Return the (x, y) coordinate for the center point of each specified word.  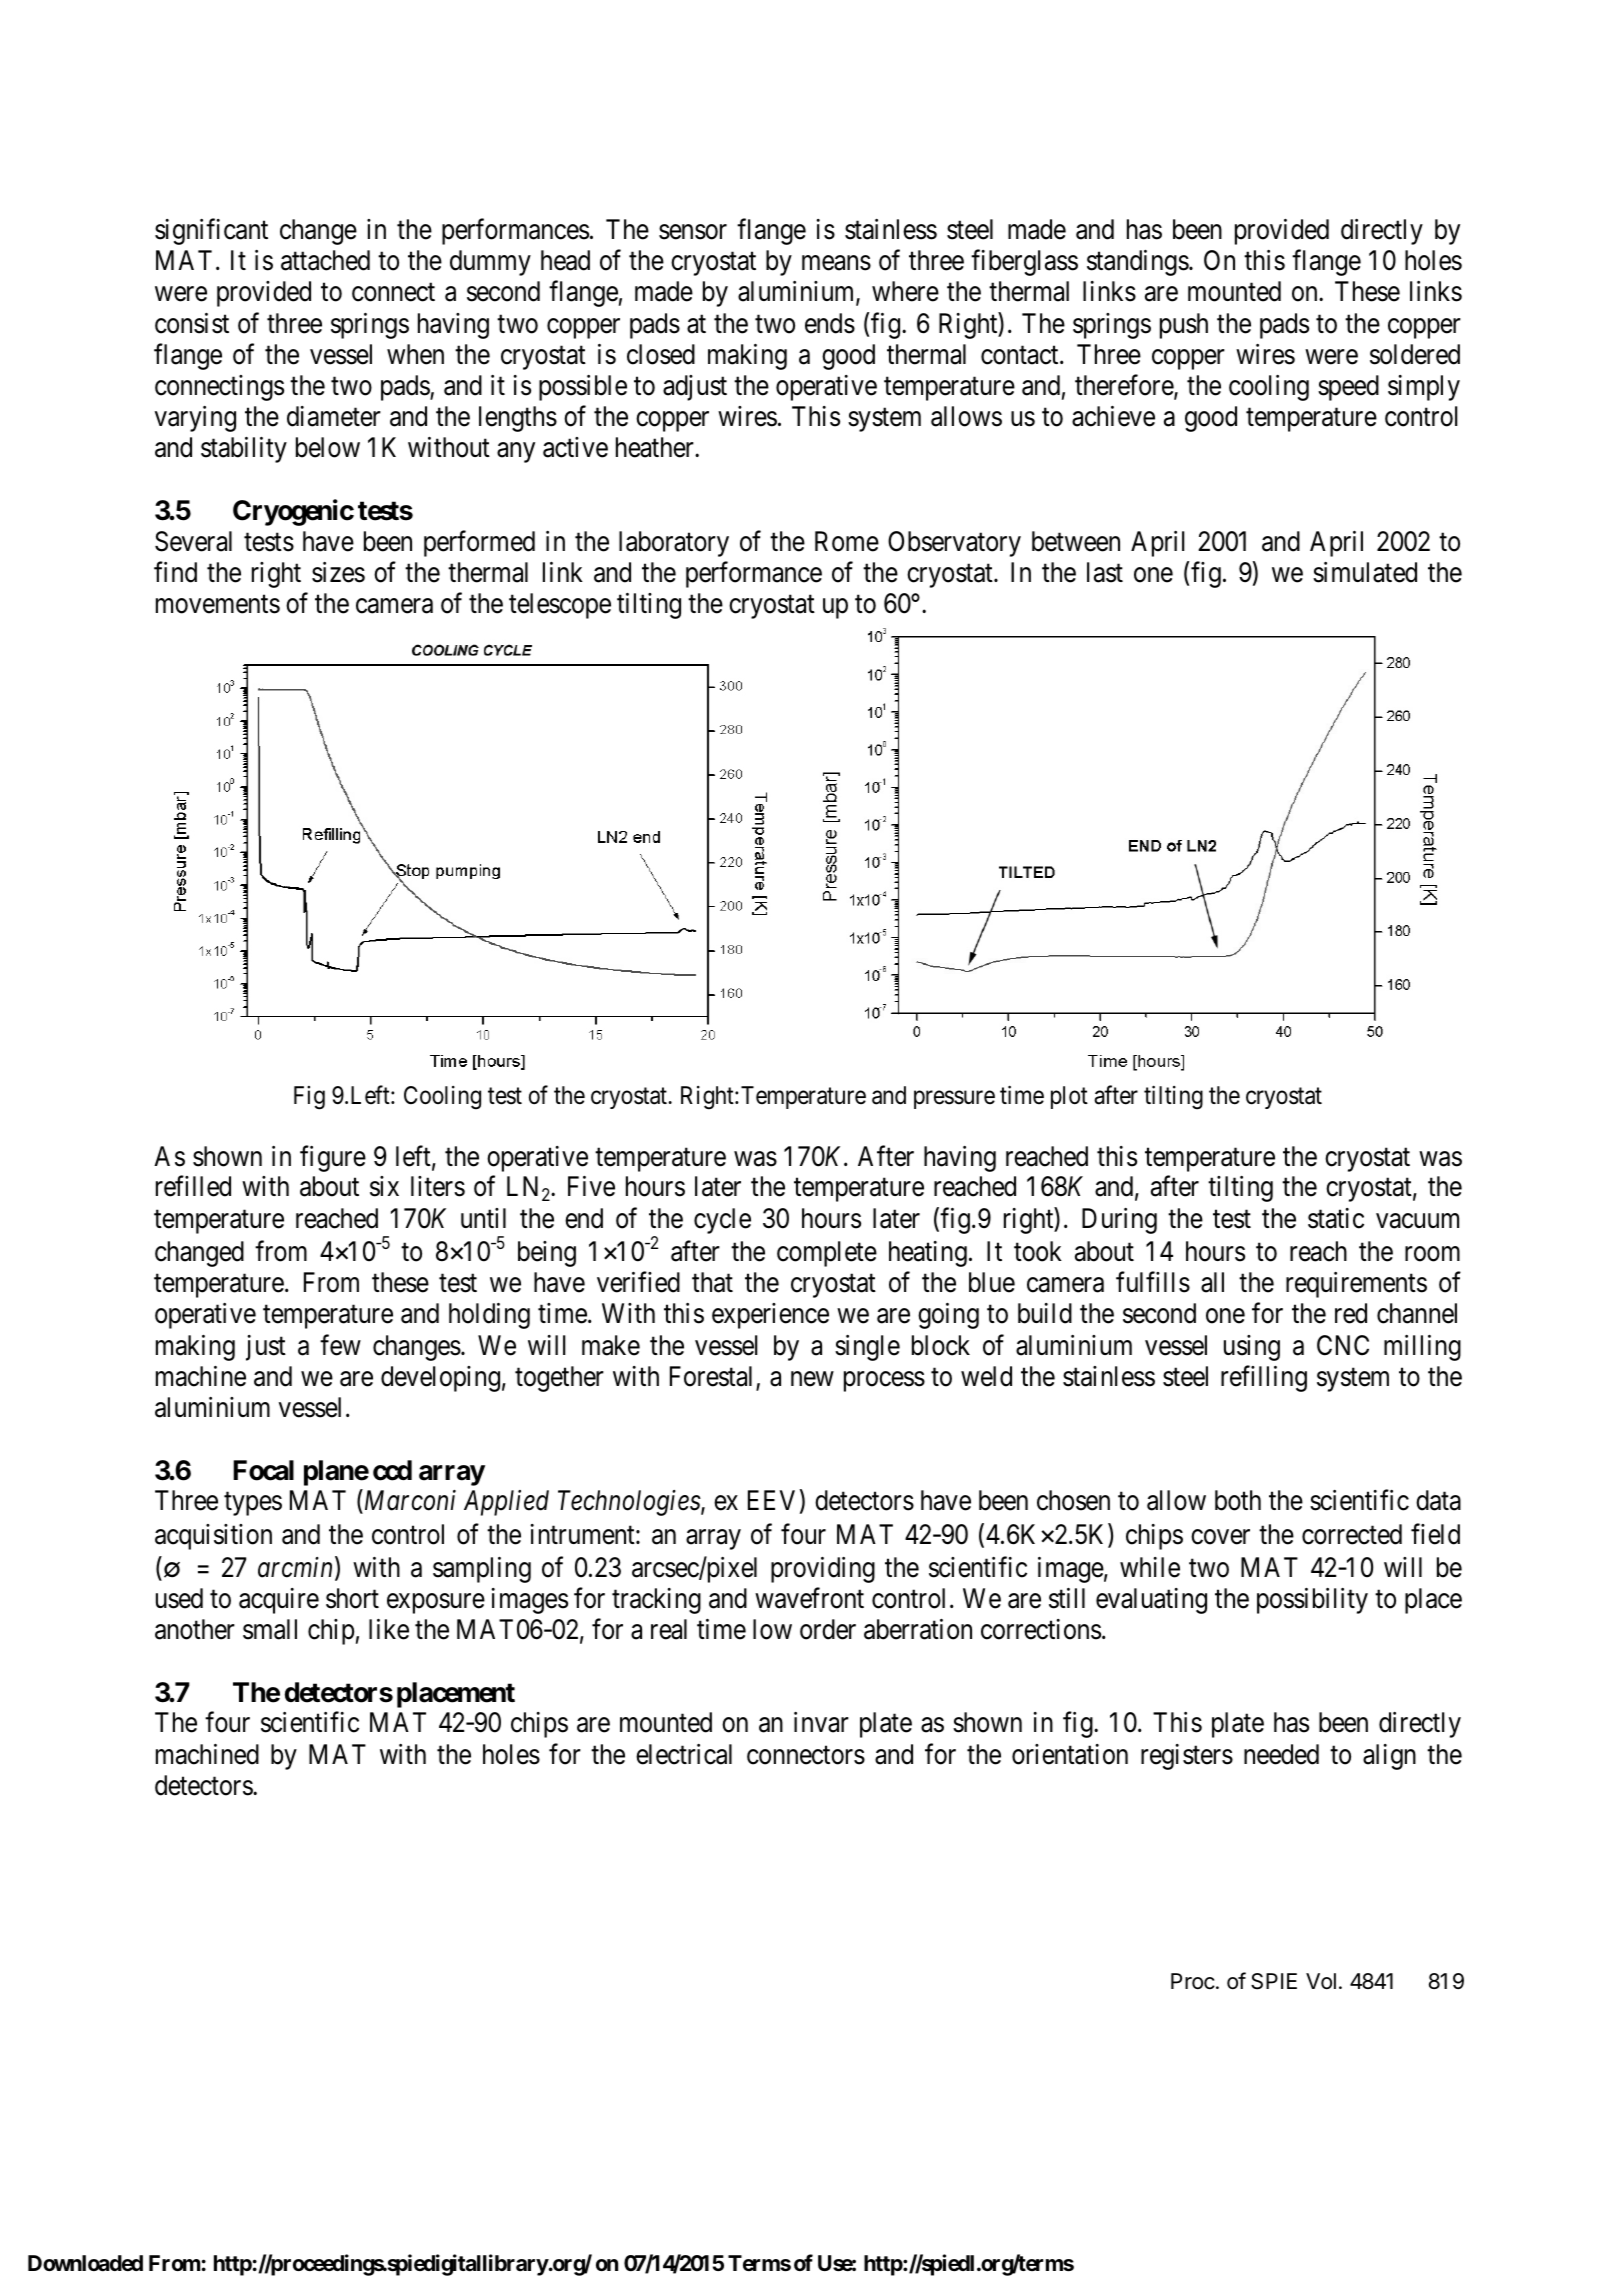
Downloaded (85, 2263)
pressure (954, 1100)
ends (830, 323)
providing (823, 1570)
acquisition (213, 1537)
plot (1069, 1097)
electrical (684, 1754)
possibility (1312, 1601)
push (1184, 326)
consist (192, 323)
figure (333, 1158)
